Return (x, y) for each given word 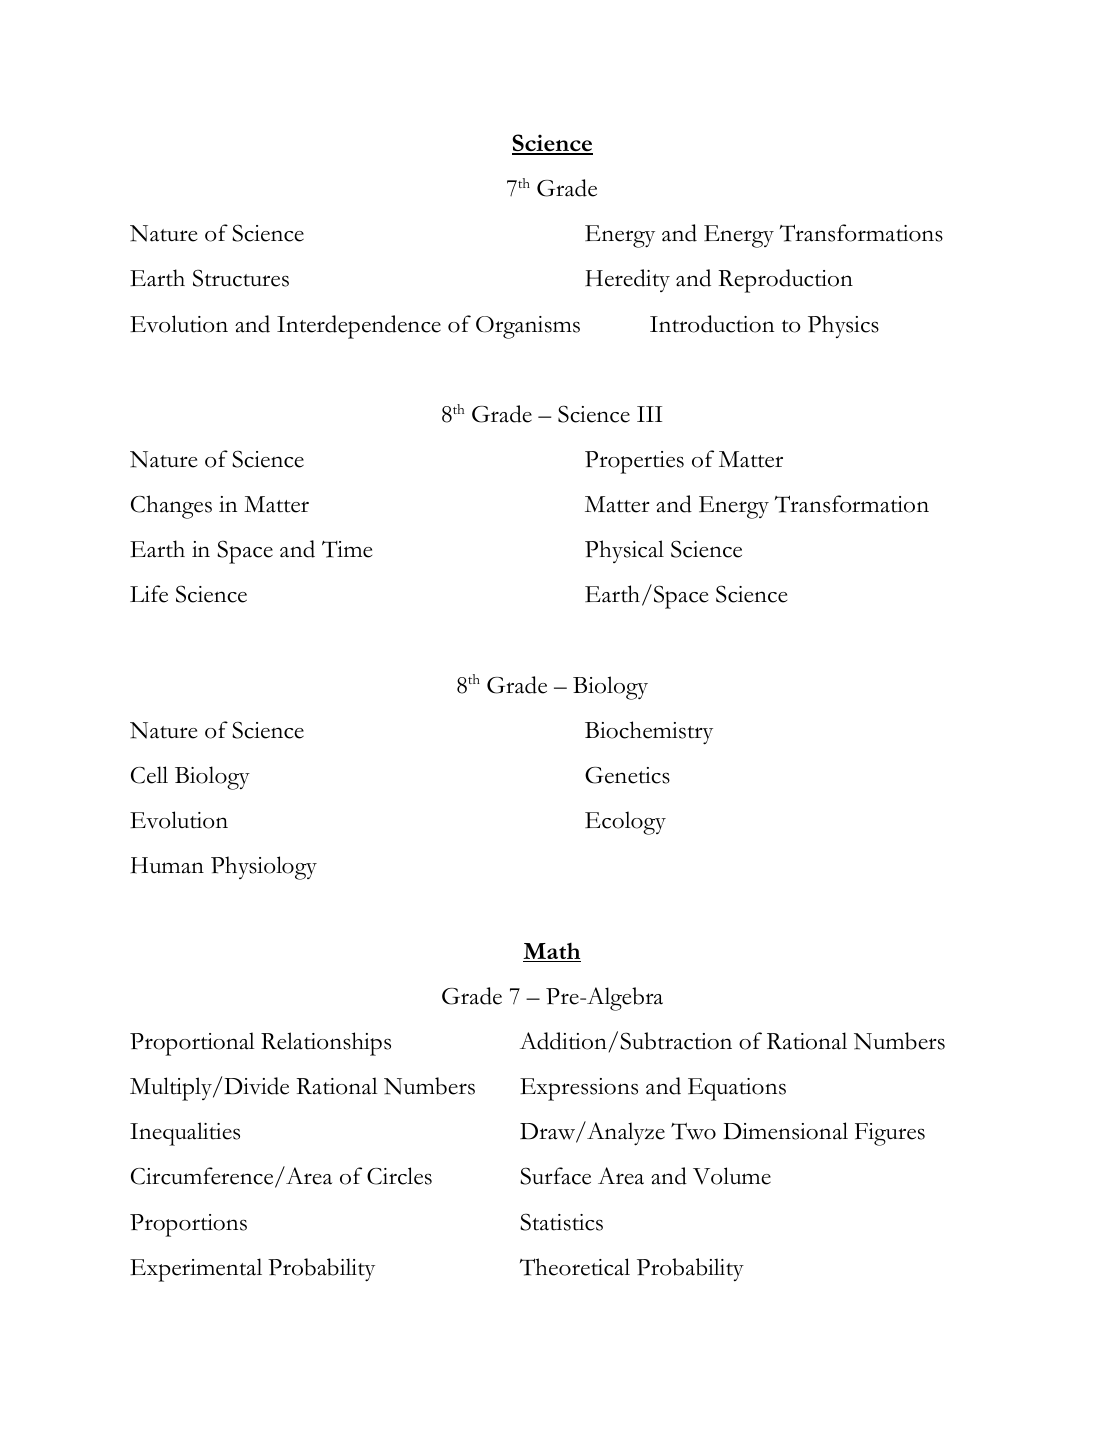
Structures (241, 278)
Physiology (264, 868)
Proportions (188, 1225)
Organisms (528, 327)
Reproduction (785, 281)
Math (552, 952)
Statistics (561, 1222)
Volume (732, 1176)
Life (149, 594)
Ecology (625, 823)
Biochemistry (649, 733)
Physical (624, 551)
